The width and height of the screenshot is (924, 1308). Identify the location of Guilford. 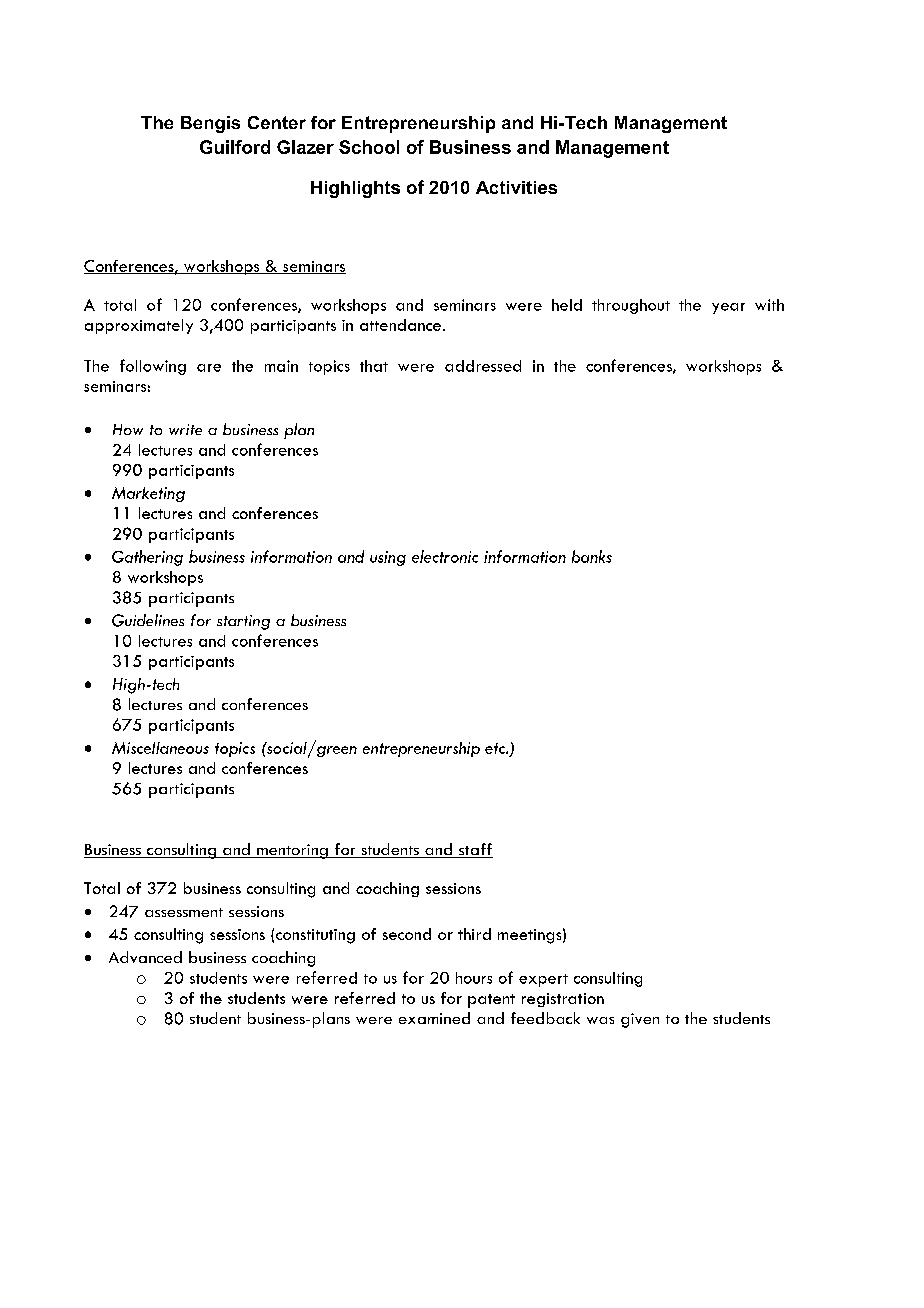
(235, 147).
